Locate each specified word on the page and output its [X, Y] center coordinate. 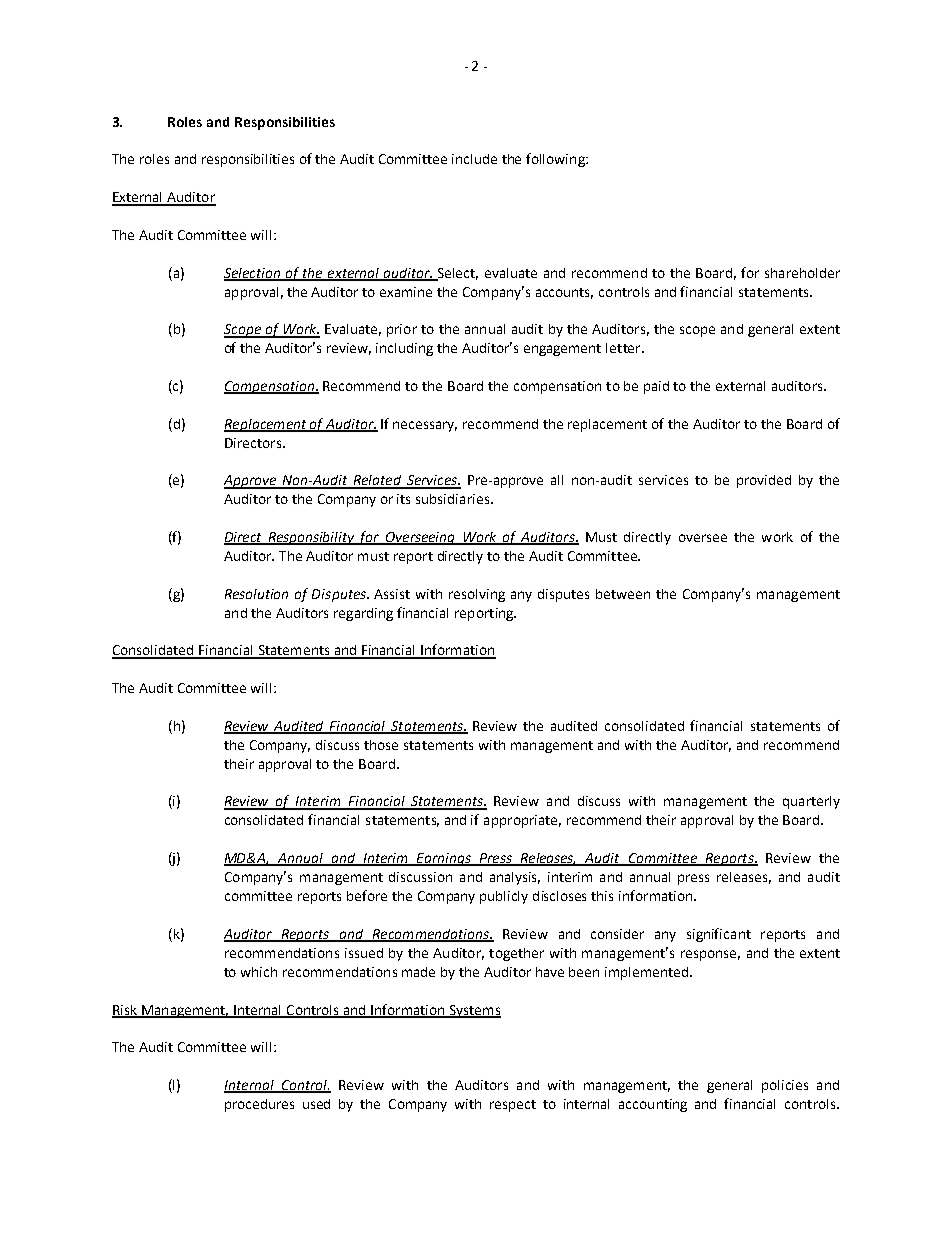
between [623, 594]
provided [764, 481]
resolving [477, 595]
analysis [515, 878]
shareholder [802, 273]
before [367, 895]
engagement [562, 350]
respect [513, 1106]
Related [377, 481]
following [556, 160]
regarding [363, 614]
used [316, 1104]
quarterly [811, 802]
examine [406, 292]
